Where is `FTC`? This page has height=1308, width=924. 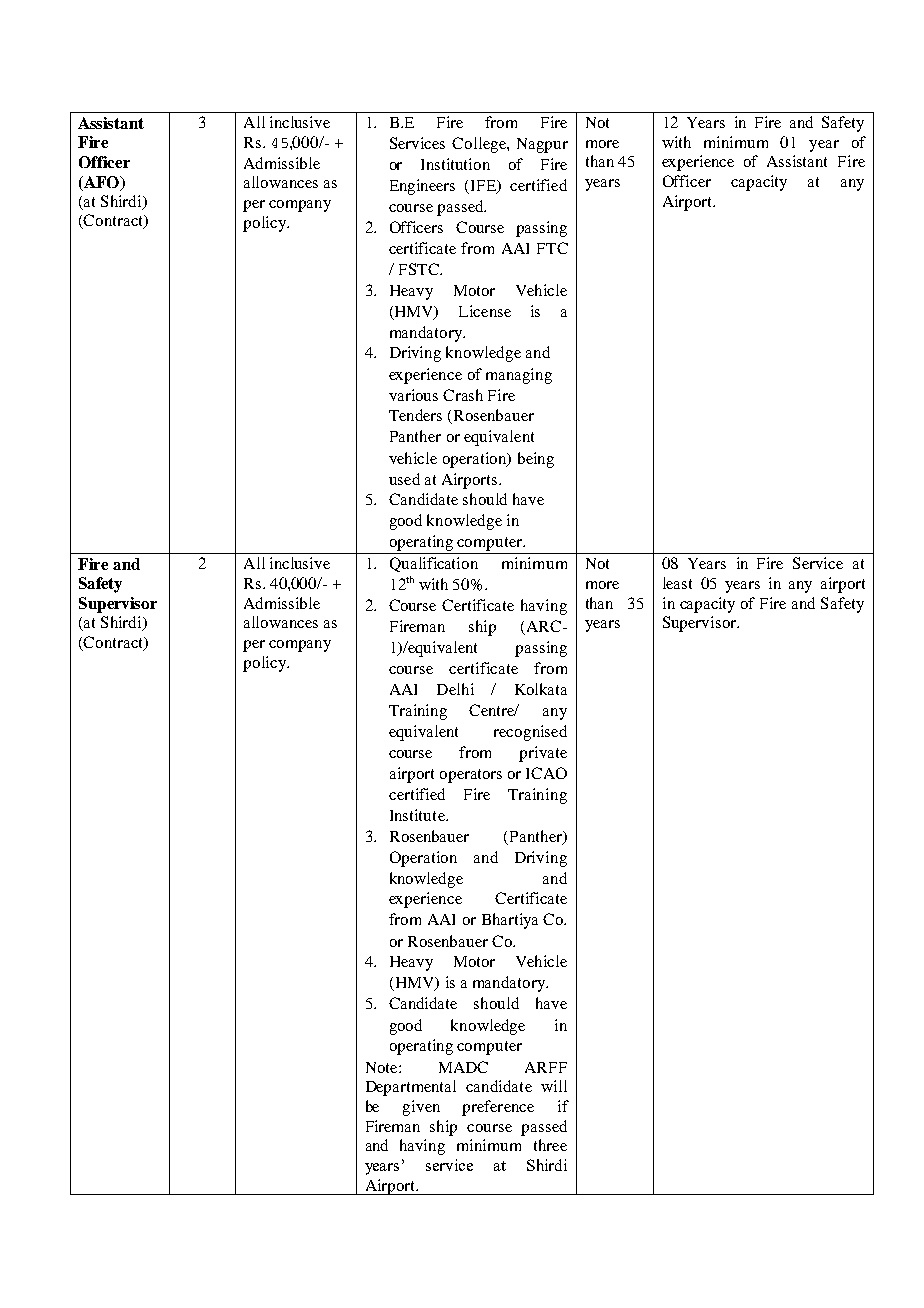 FTC is located at coordinates (552, 248).
